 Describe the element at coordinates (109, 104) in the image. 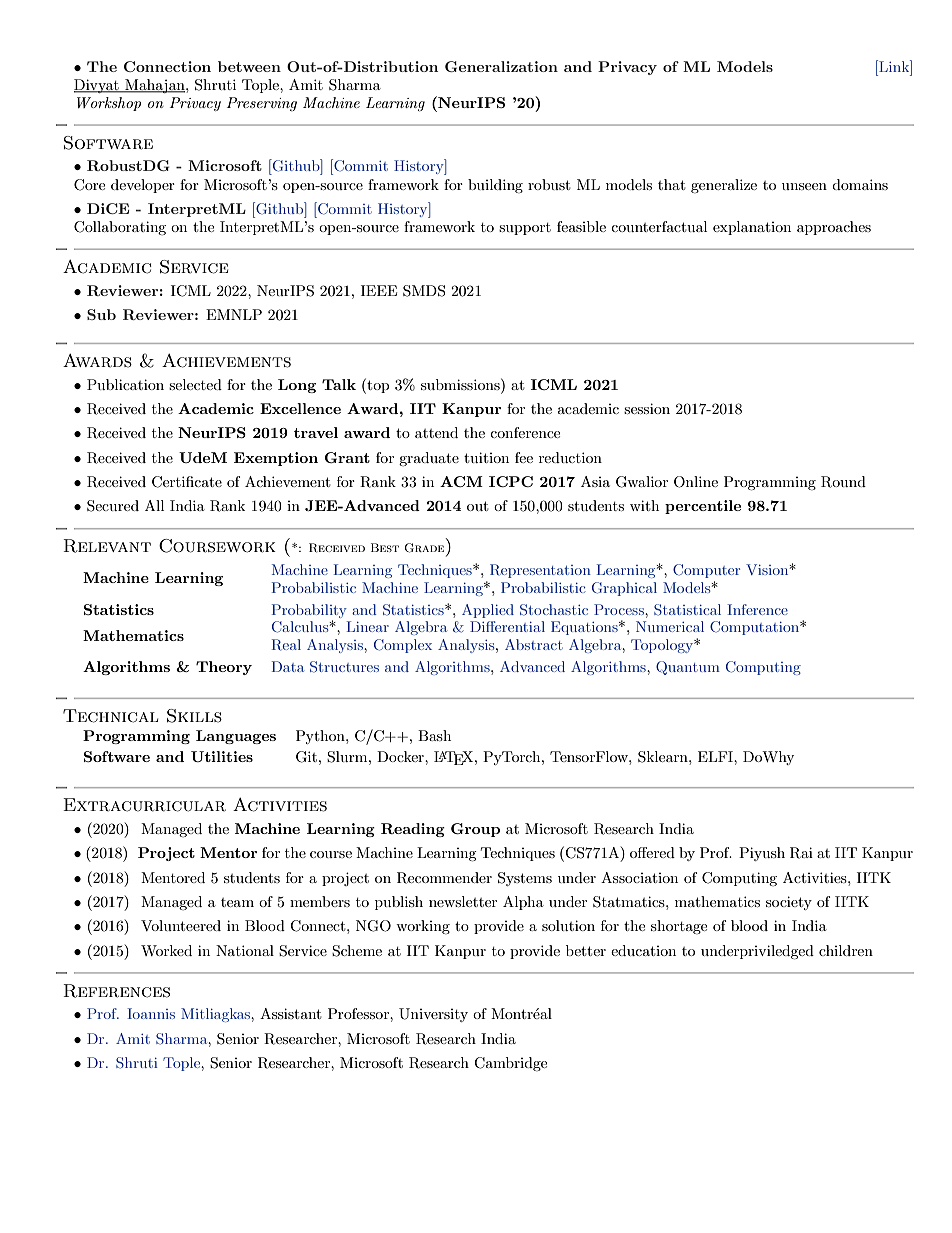

I see `Workshop` at that location.
